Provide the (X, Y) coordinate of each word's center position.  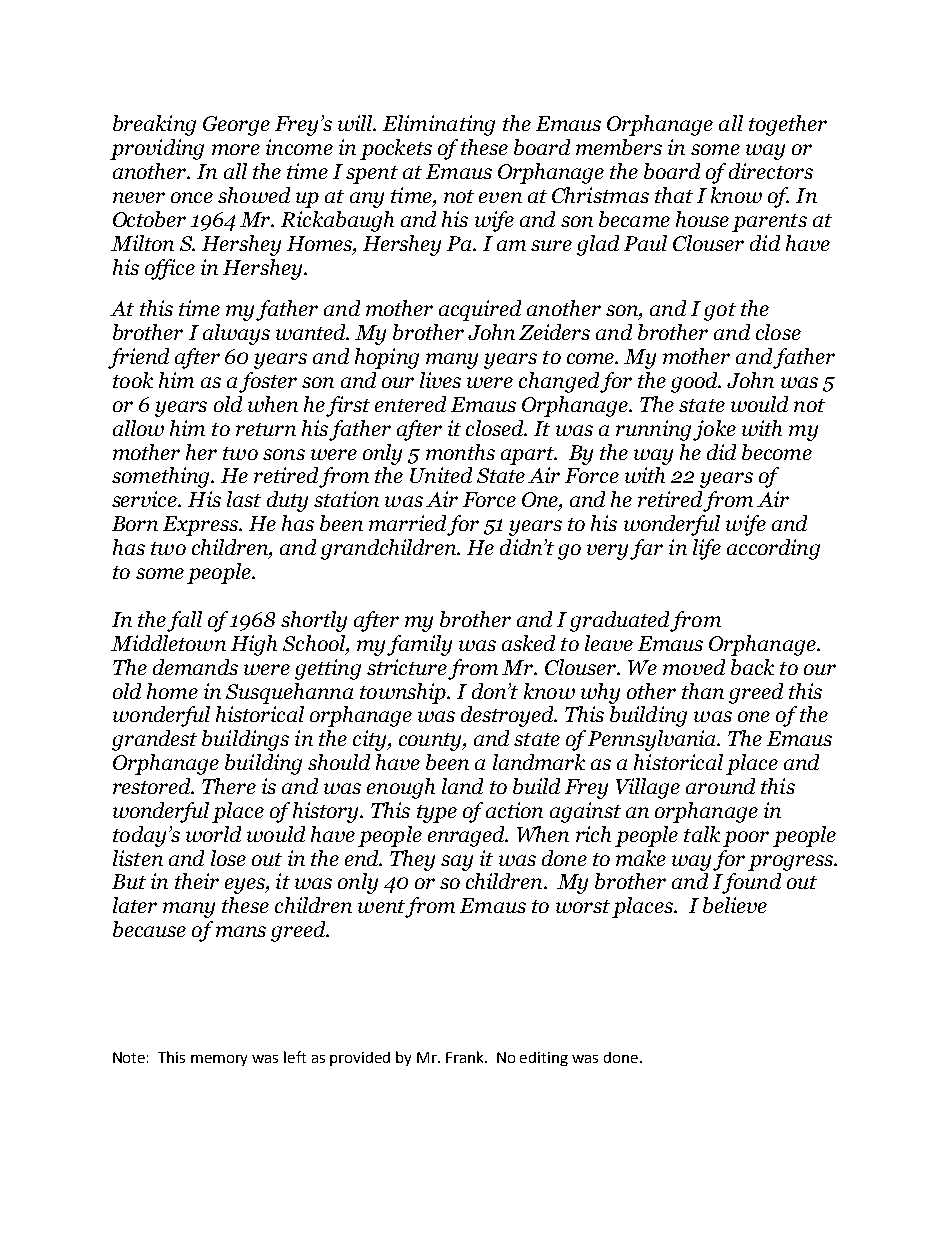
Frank (466, 1057)
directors (771, 171)
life (707, 549)
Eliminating (439, 125)
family (419, 645)
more (236, 149)
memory (219, 1060)
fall (184, 621)
